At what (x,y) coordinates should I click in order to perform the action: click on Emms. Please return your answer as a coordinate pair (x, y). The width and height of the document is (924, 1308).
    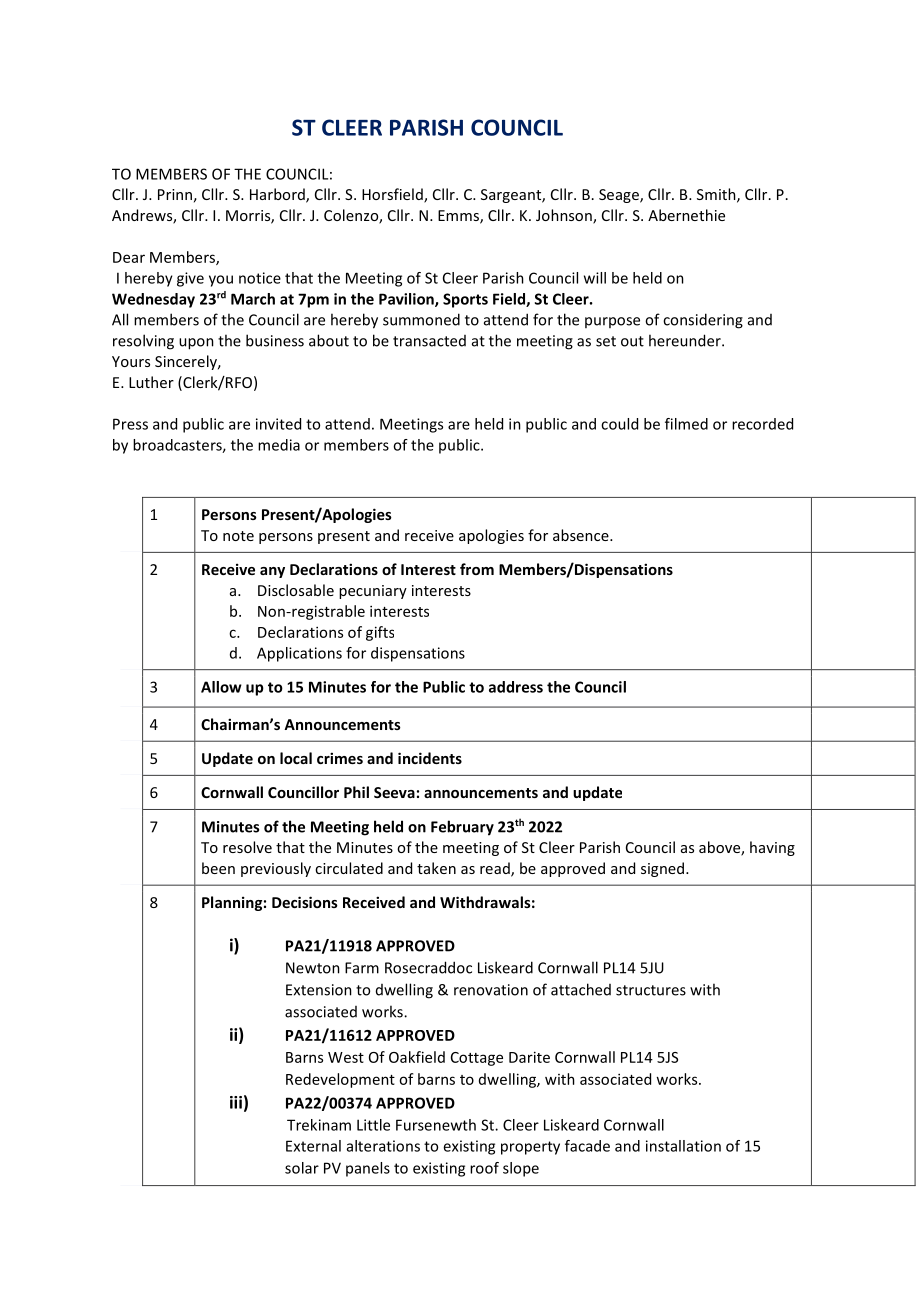
    Looking at the image, I should click on (459, 217).
